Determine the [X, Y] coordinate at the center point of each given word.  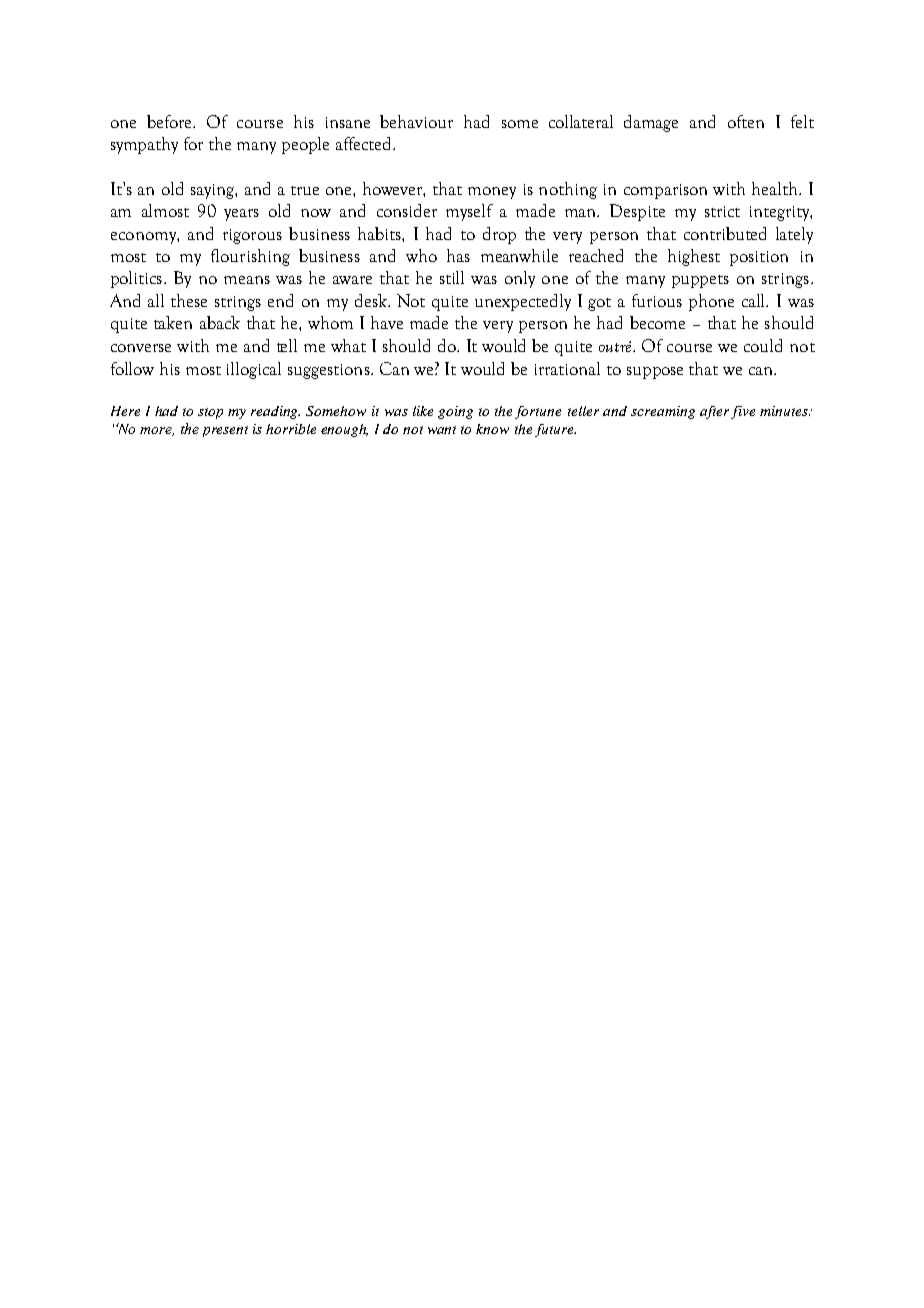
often [746, 121]
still [452, 277]
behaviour [416, 121]
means [247, 280]
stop [210, 413]
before [171, 121]
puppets [700, 281]
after [714, 412]
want [442, 430]
